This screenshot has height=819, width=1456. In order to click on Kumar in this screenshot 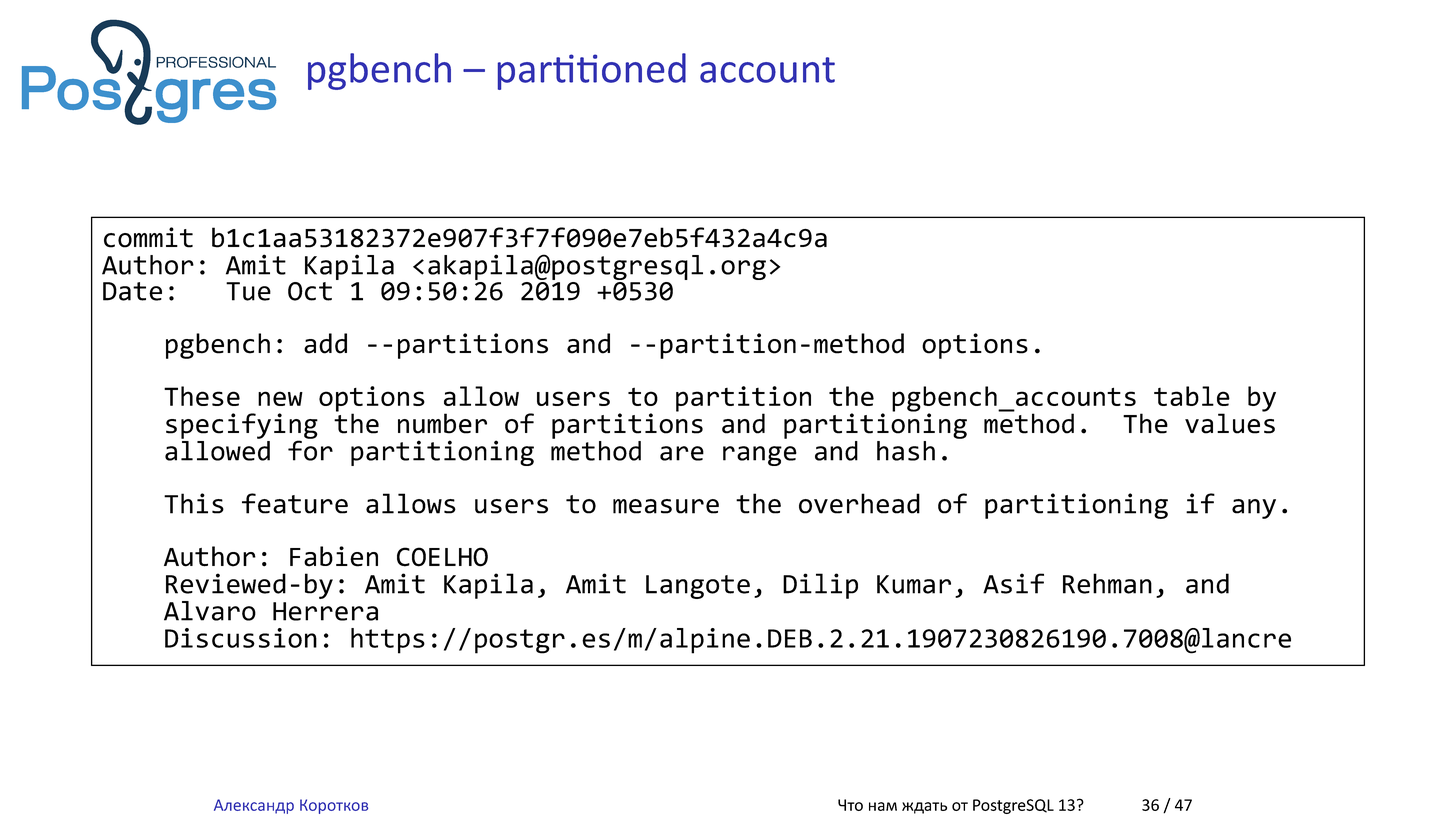, I will do `click(914, 584)`.
